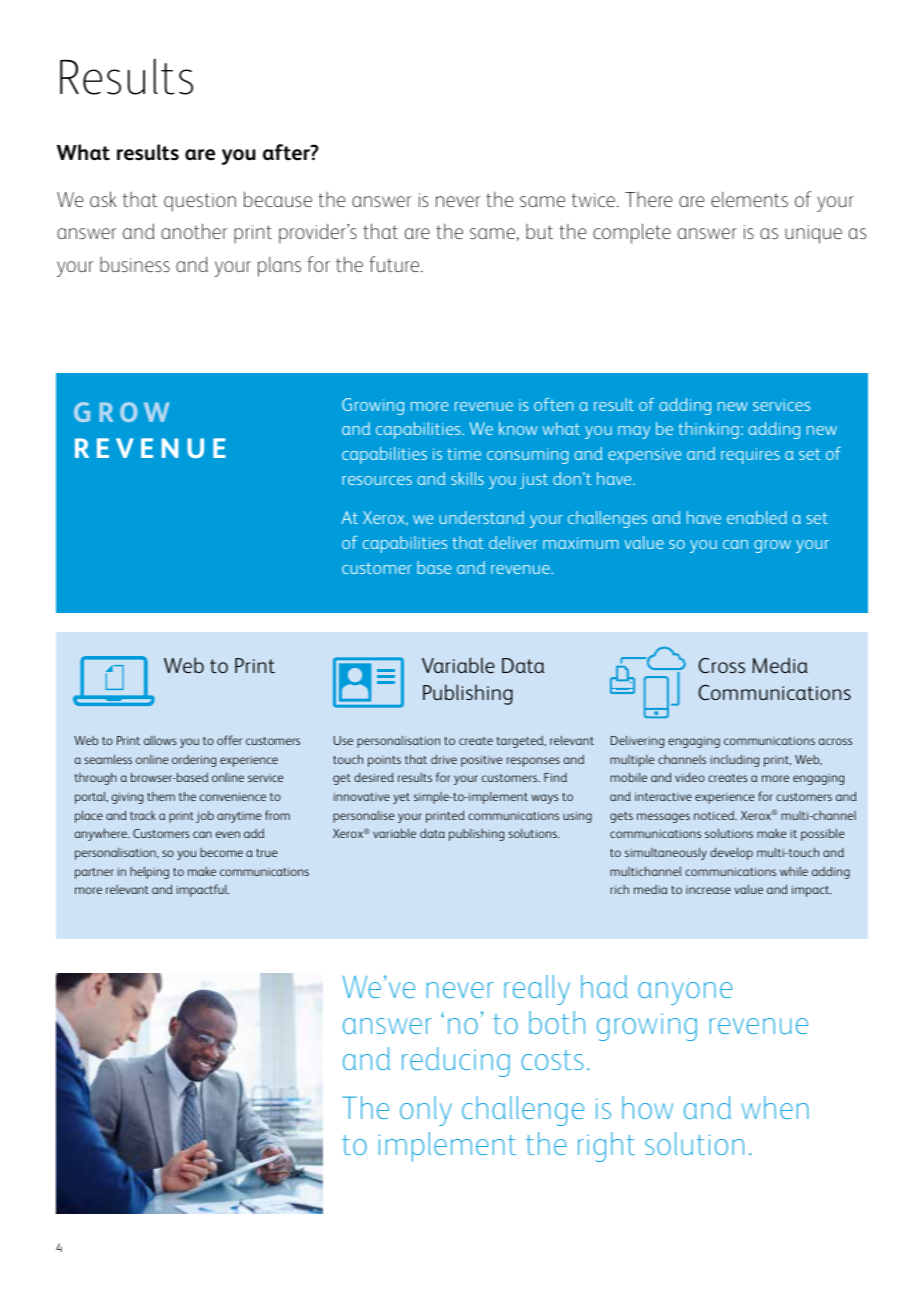  Describe the element at coordinates (456, 1062) in the page. I see `reducing` at that location.
